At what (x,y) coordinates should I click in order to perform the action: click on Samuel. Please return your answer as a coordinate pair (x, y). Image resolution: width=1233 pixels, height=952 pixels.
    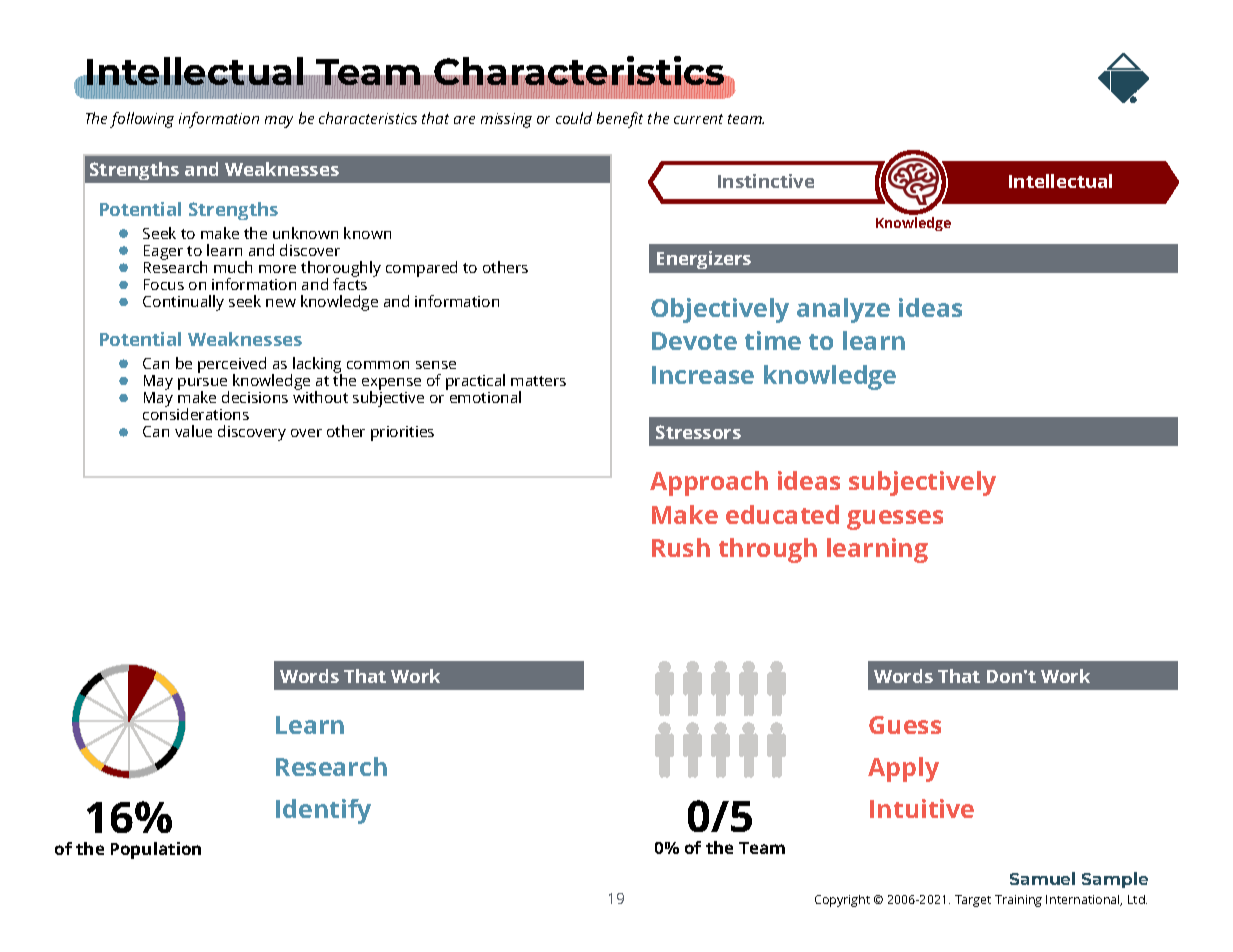
    Looking at the image, I should click on (1042, 878).
